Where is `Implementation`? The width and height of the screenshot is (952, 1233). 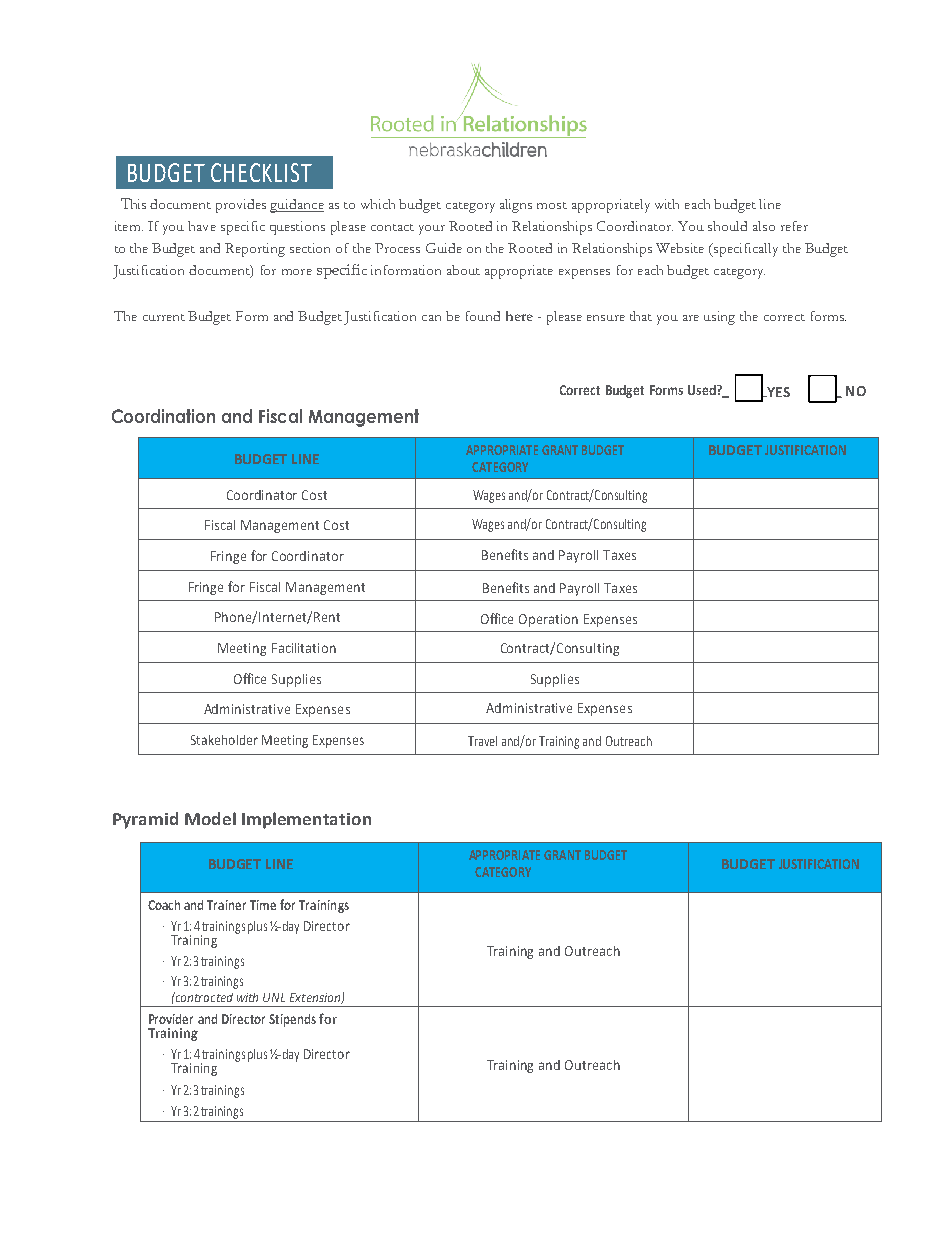
Implementation is located at coordinates (306, 820).
